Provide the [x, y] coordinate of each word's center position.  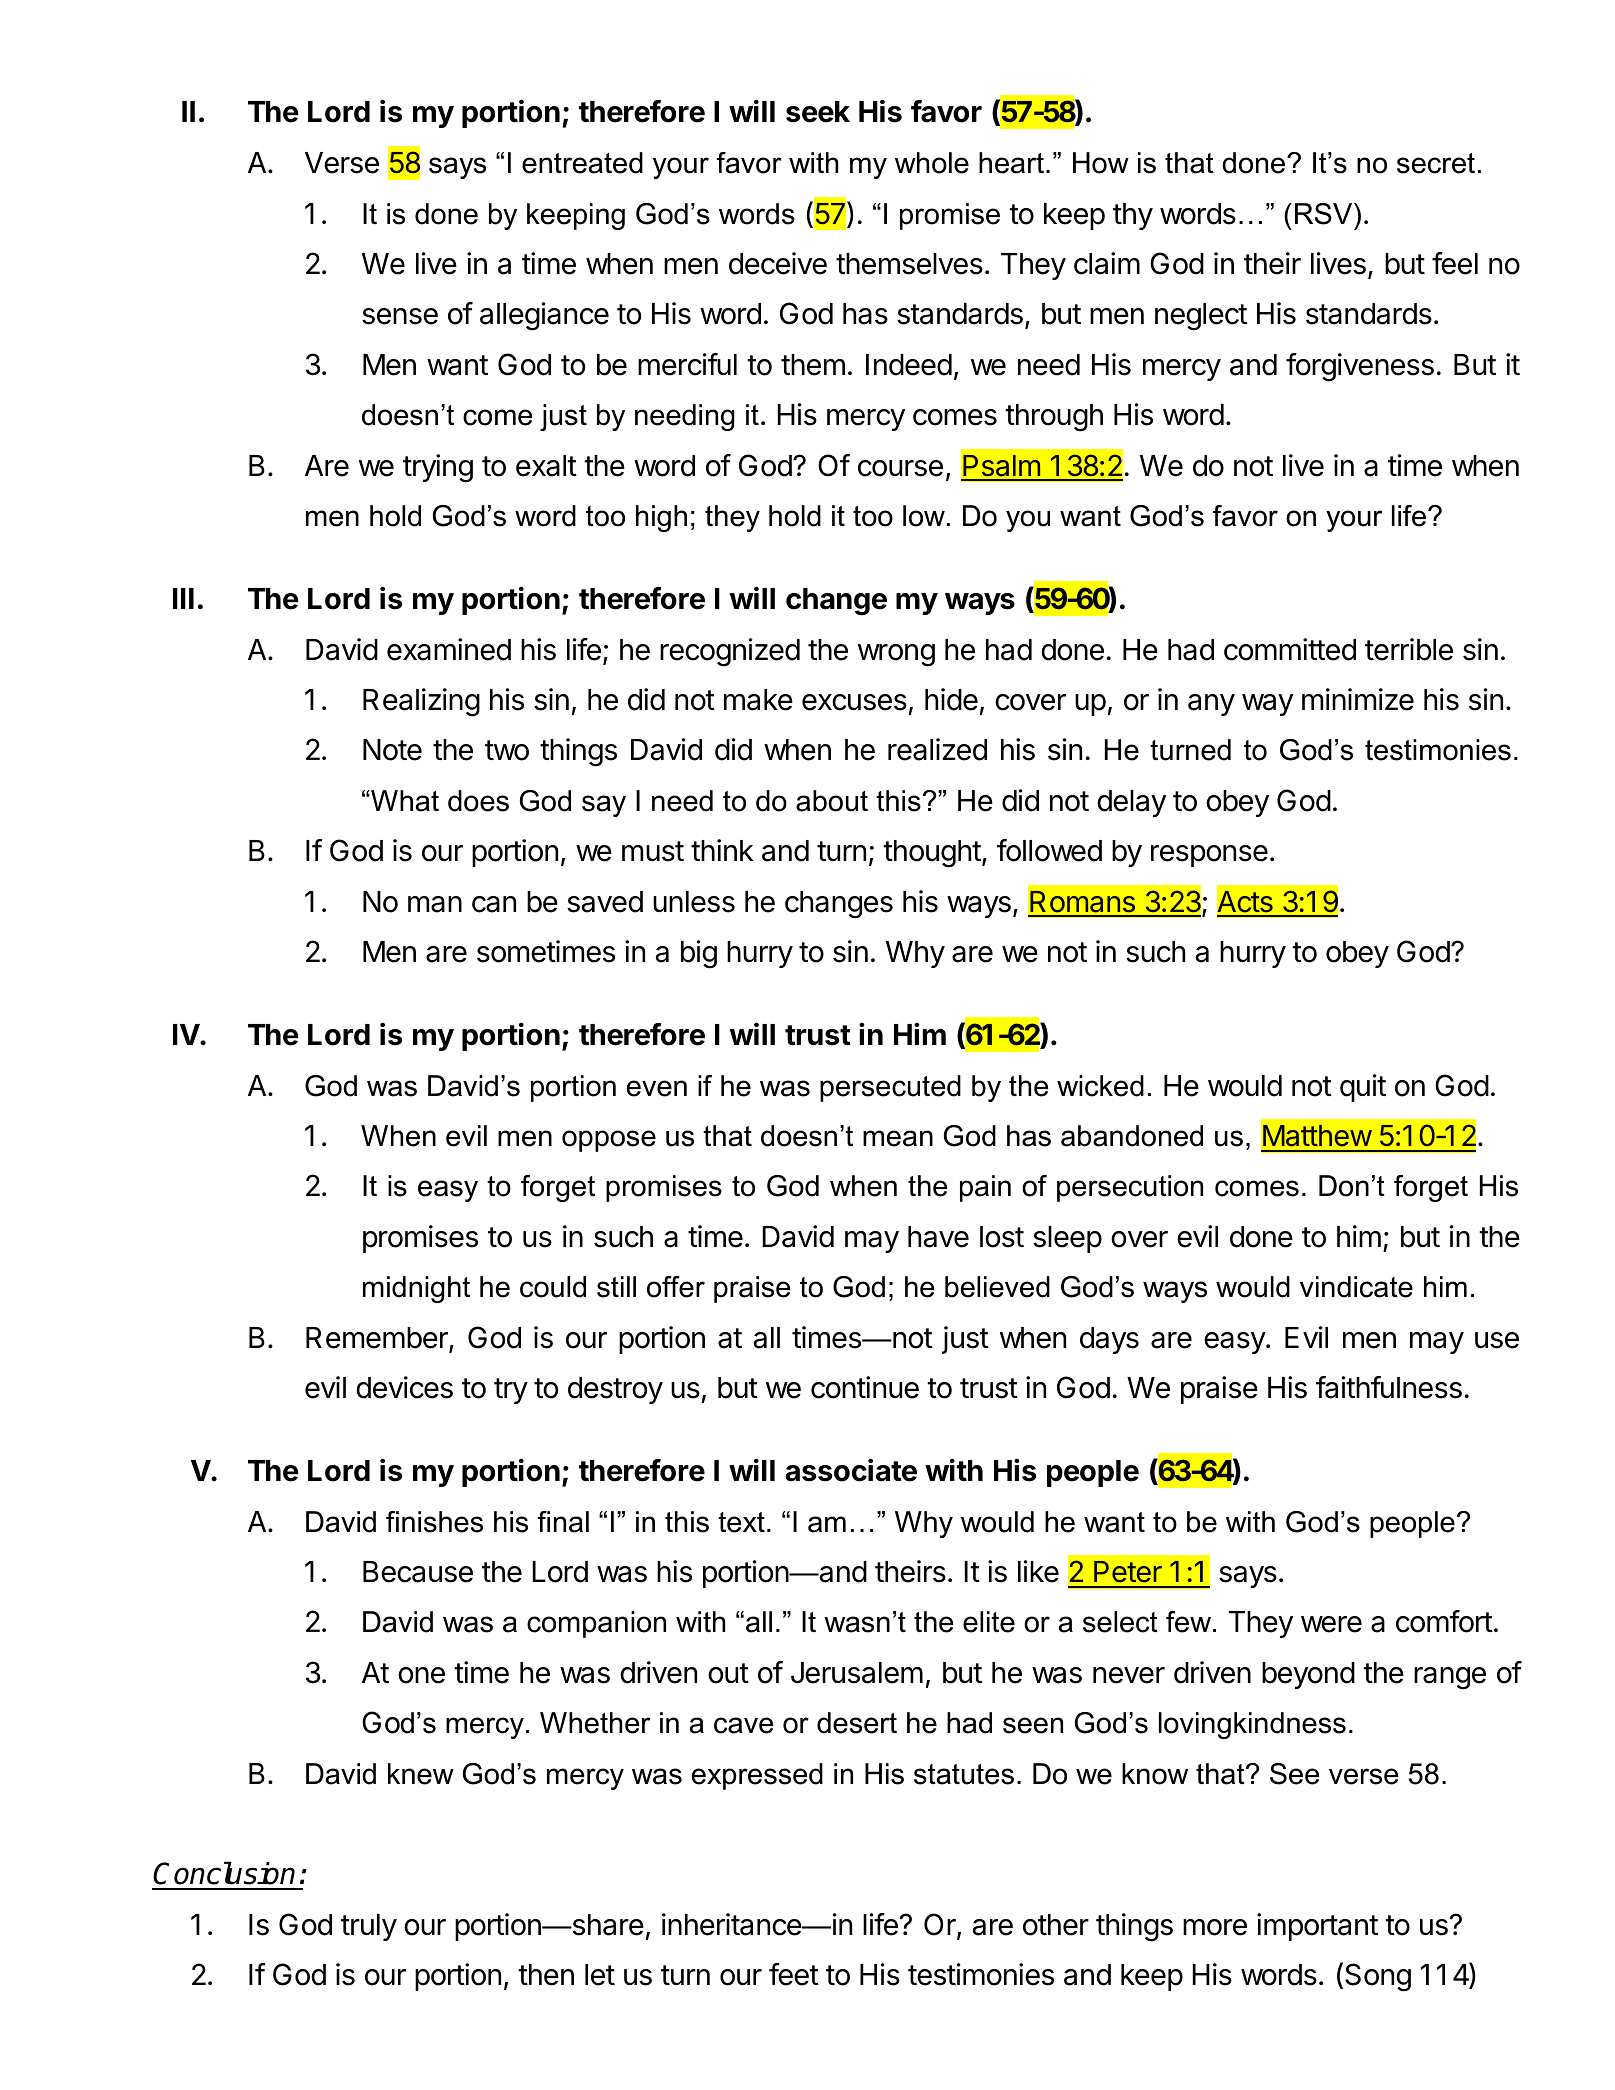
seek [818, 112]
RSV [1325, 214]
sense [400, 316]
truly [369, 1927]
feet [794, 1974]
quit [1363, 1088]
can [494, 904]
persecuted [890, 1088]
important [1317, 1927]
